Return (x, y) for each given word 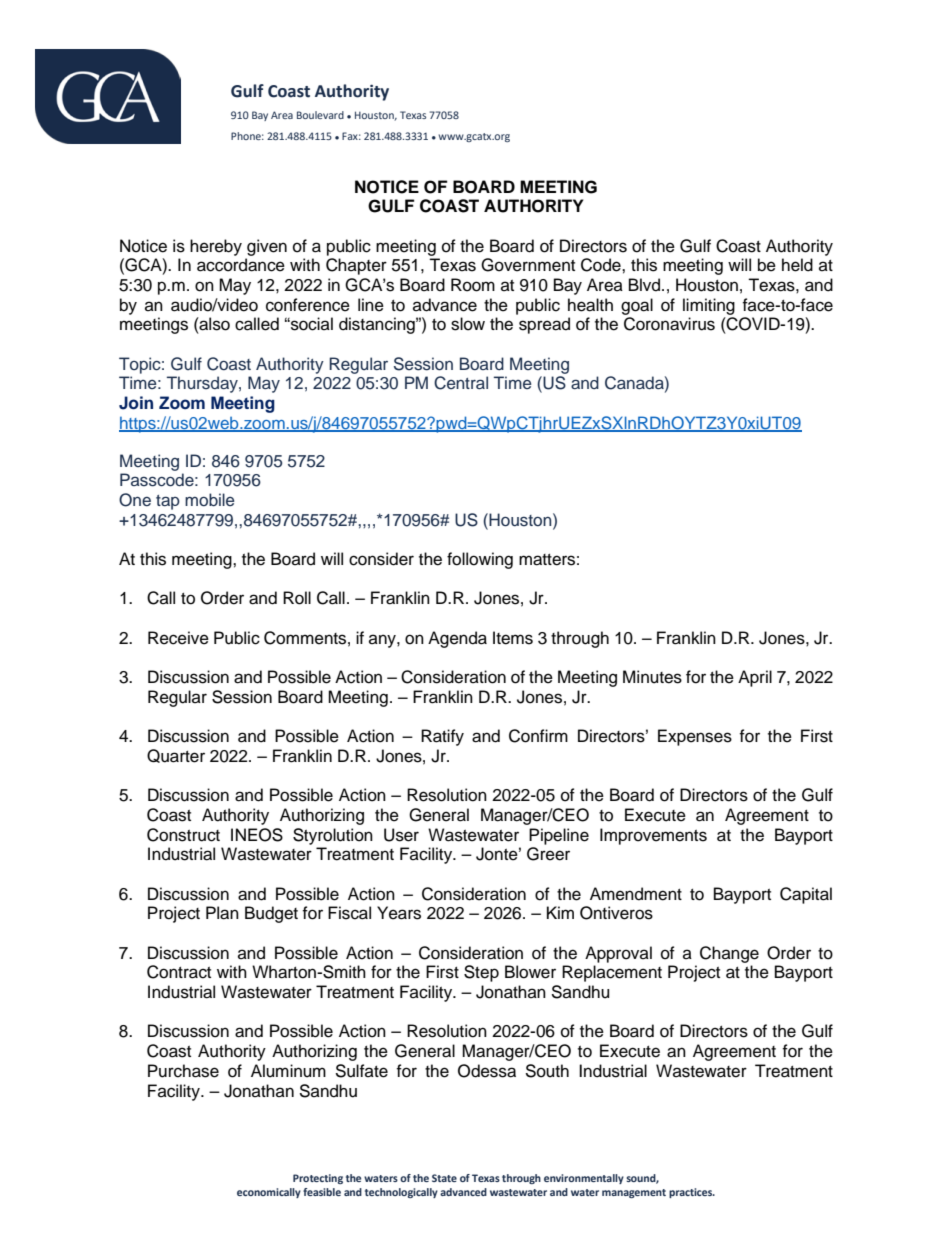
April (755, 678)
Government (528, 265)
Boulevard (320, 115)
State (444, 1178)
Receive (178, 638)
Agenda (457, 639)
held (797, 265)
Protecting (318, 1179)
